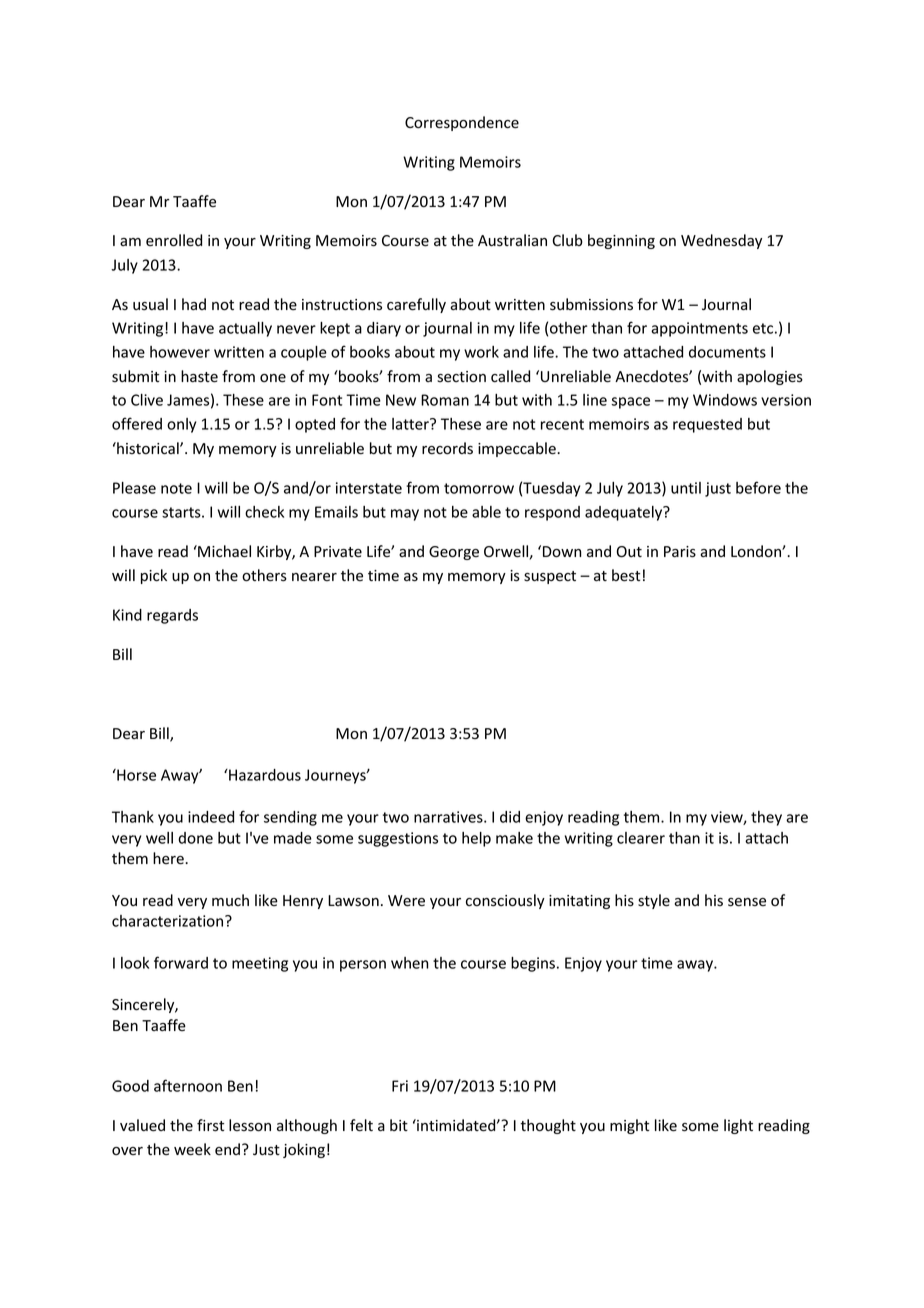 The width and height of the page is (924, 1308). Describe the element at coordinates (174, 240) in the page. I see `enrolled` at that location.
